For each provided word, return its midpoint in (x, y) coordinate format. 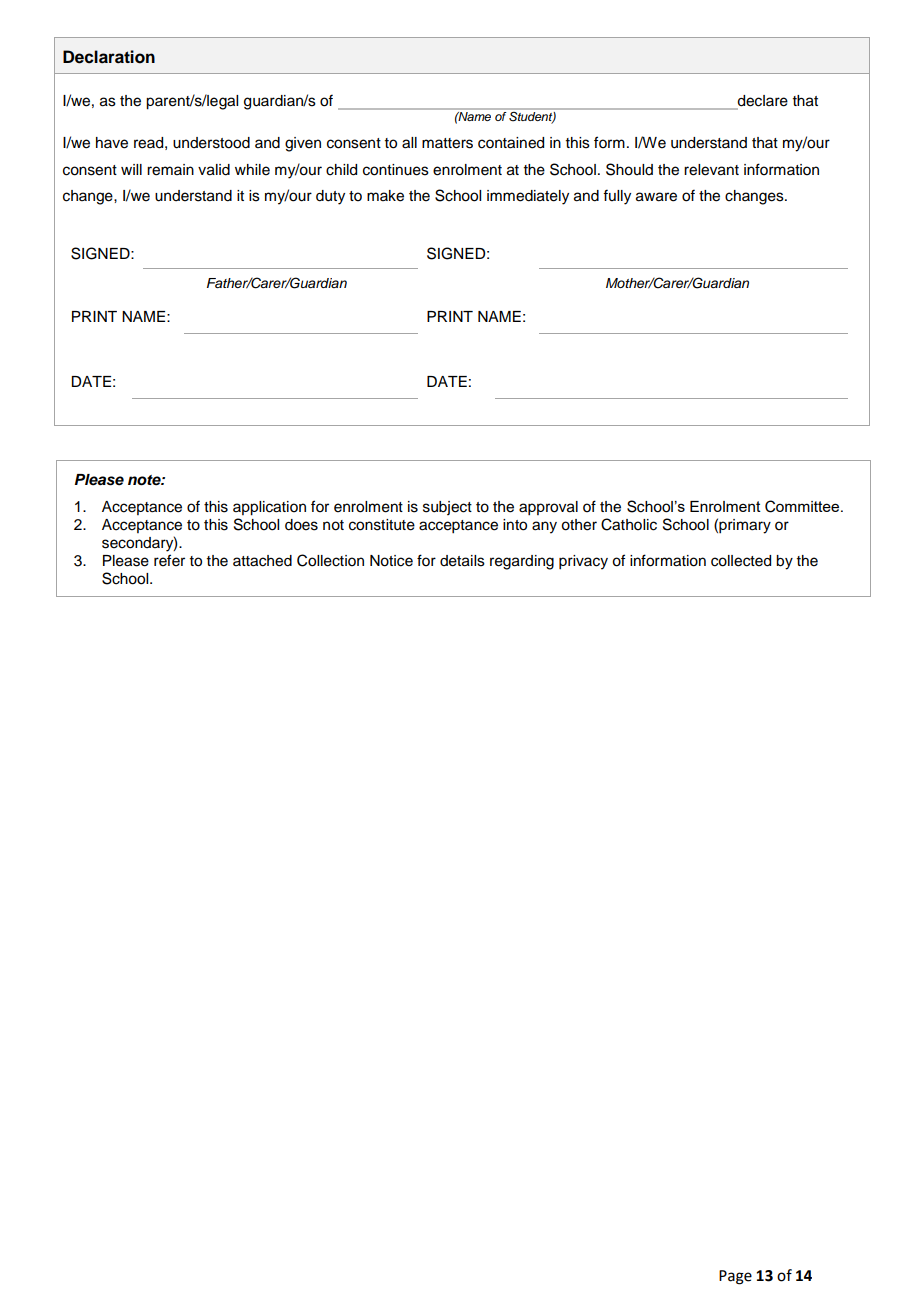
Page (735, 1277)
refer (169, 560)
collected (741, 561)
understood (211, 143)
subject (447, 508)
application (269, 508)
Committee (803, 506)
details (462, 561)
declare (762, 102)
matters (447, 143)
